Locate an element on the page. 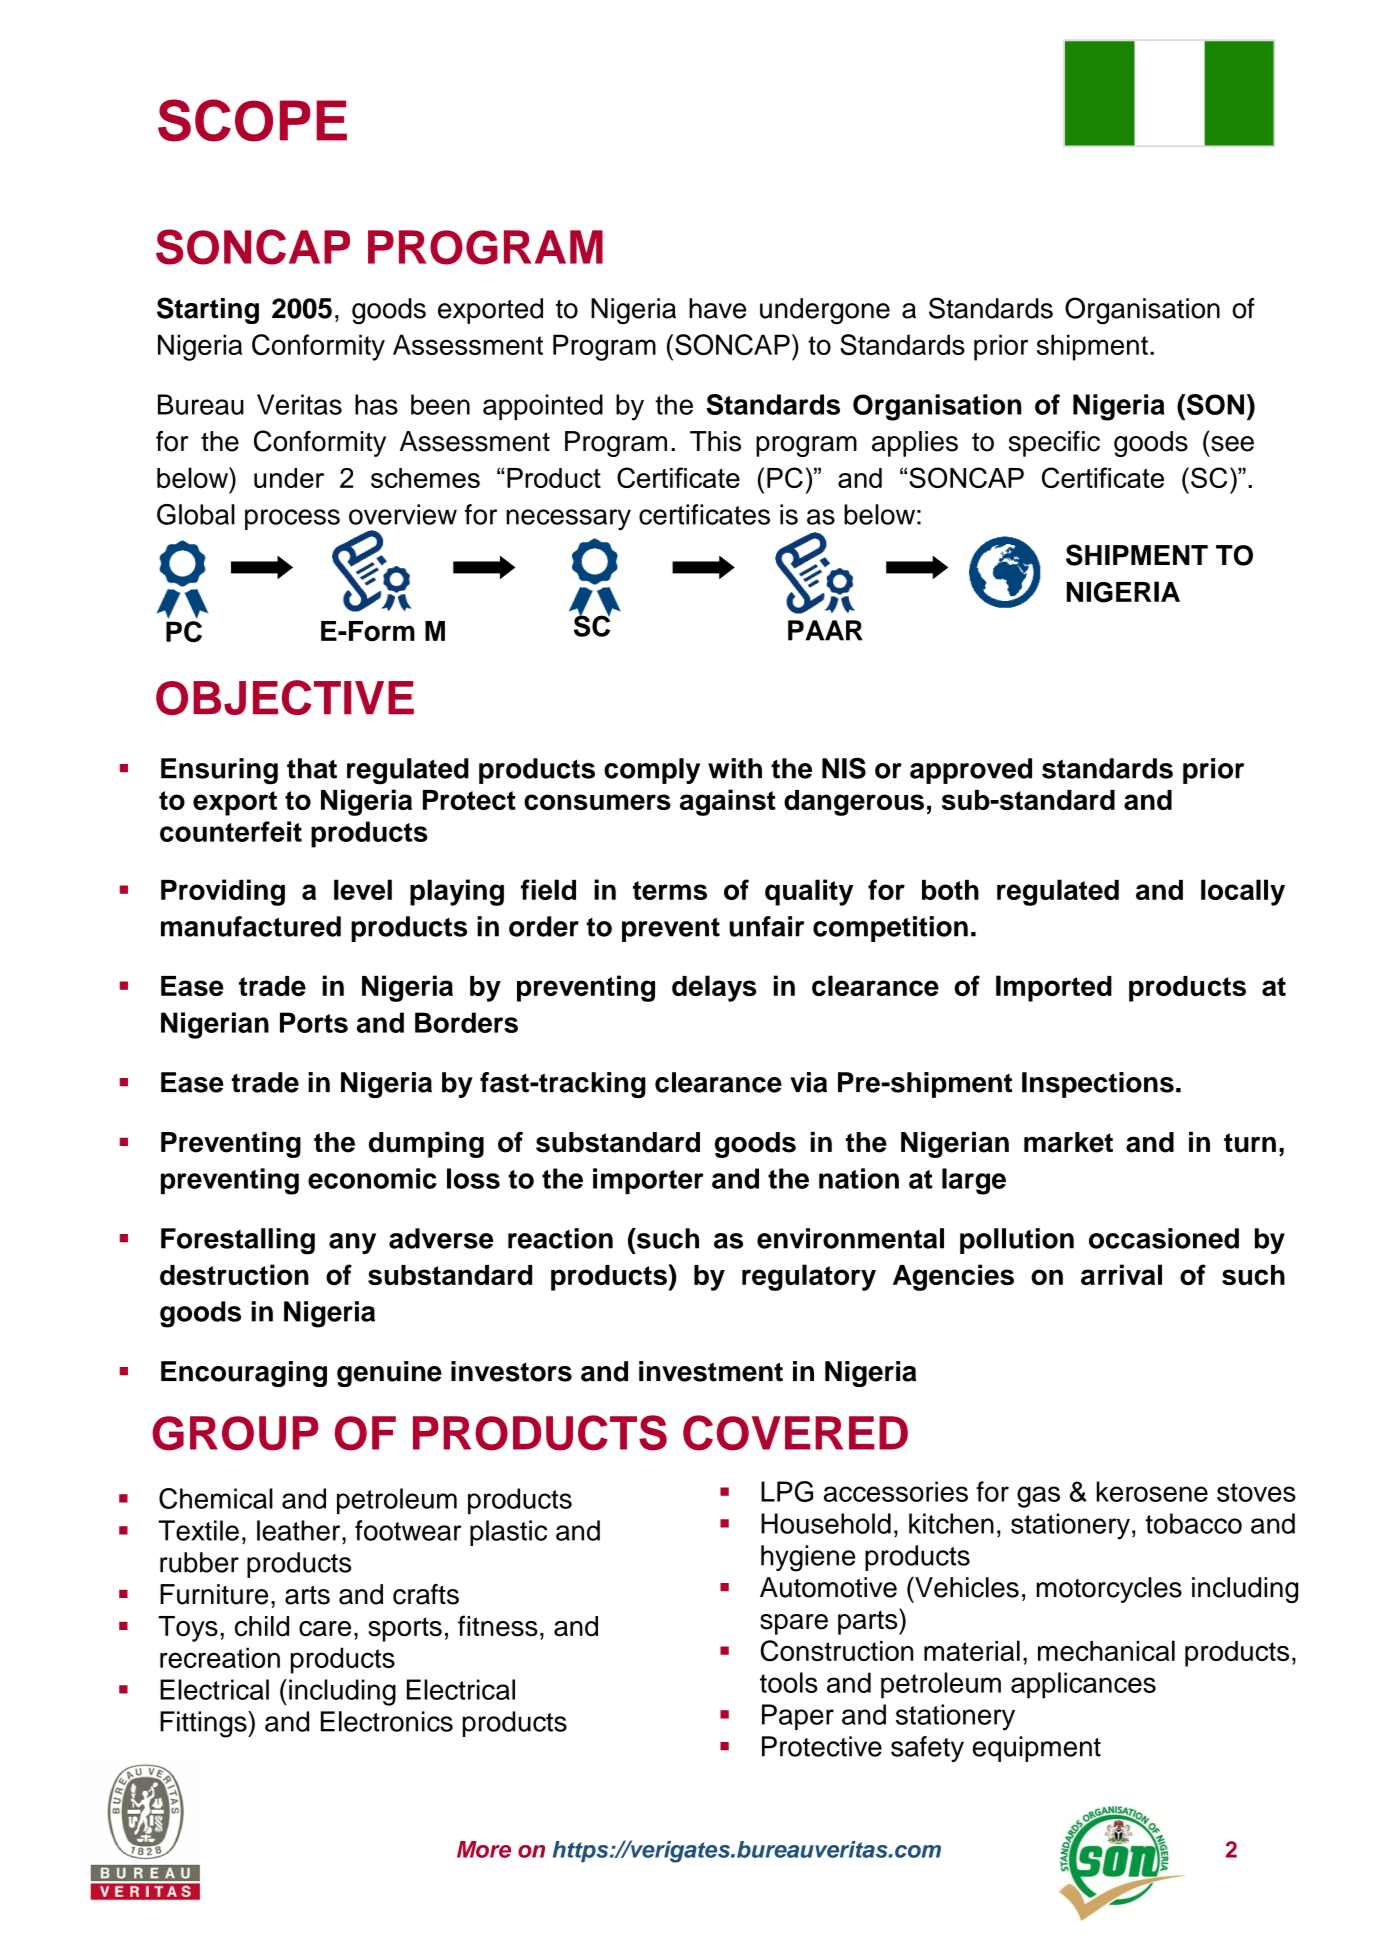 This image has width=1373, height=1942. Paper is located at coordinates (798, 1717).
